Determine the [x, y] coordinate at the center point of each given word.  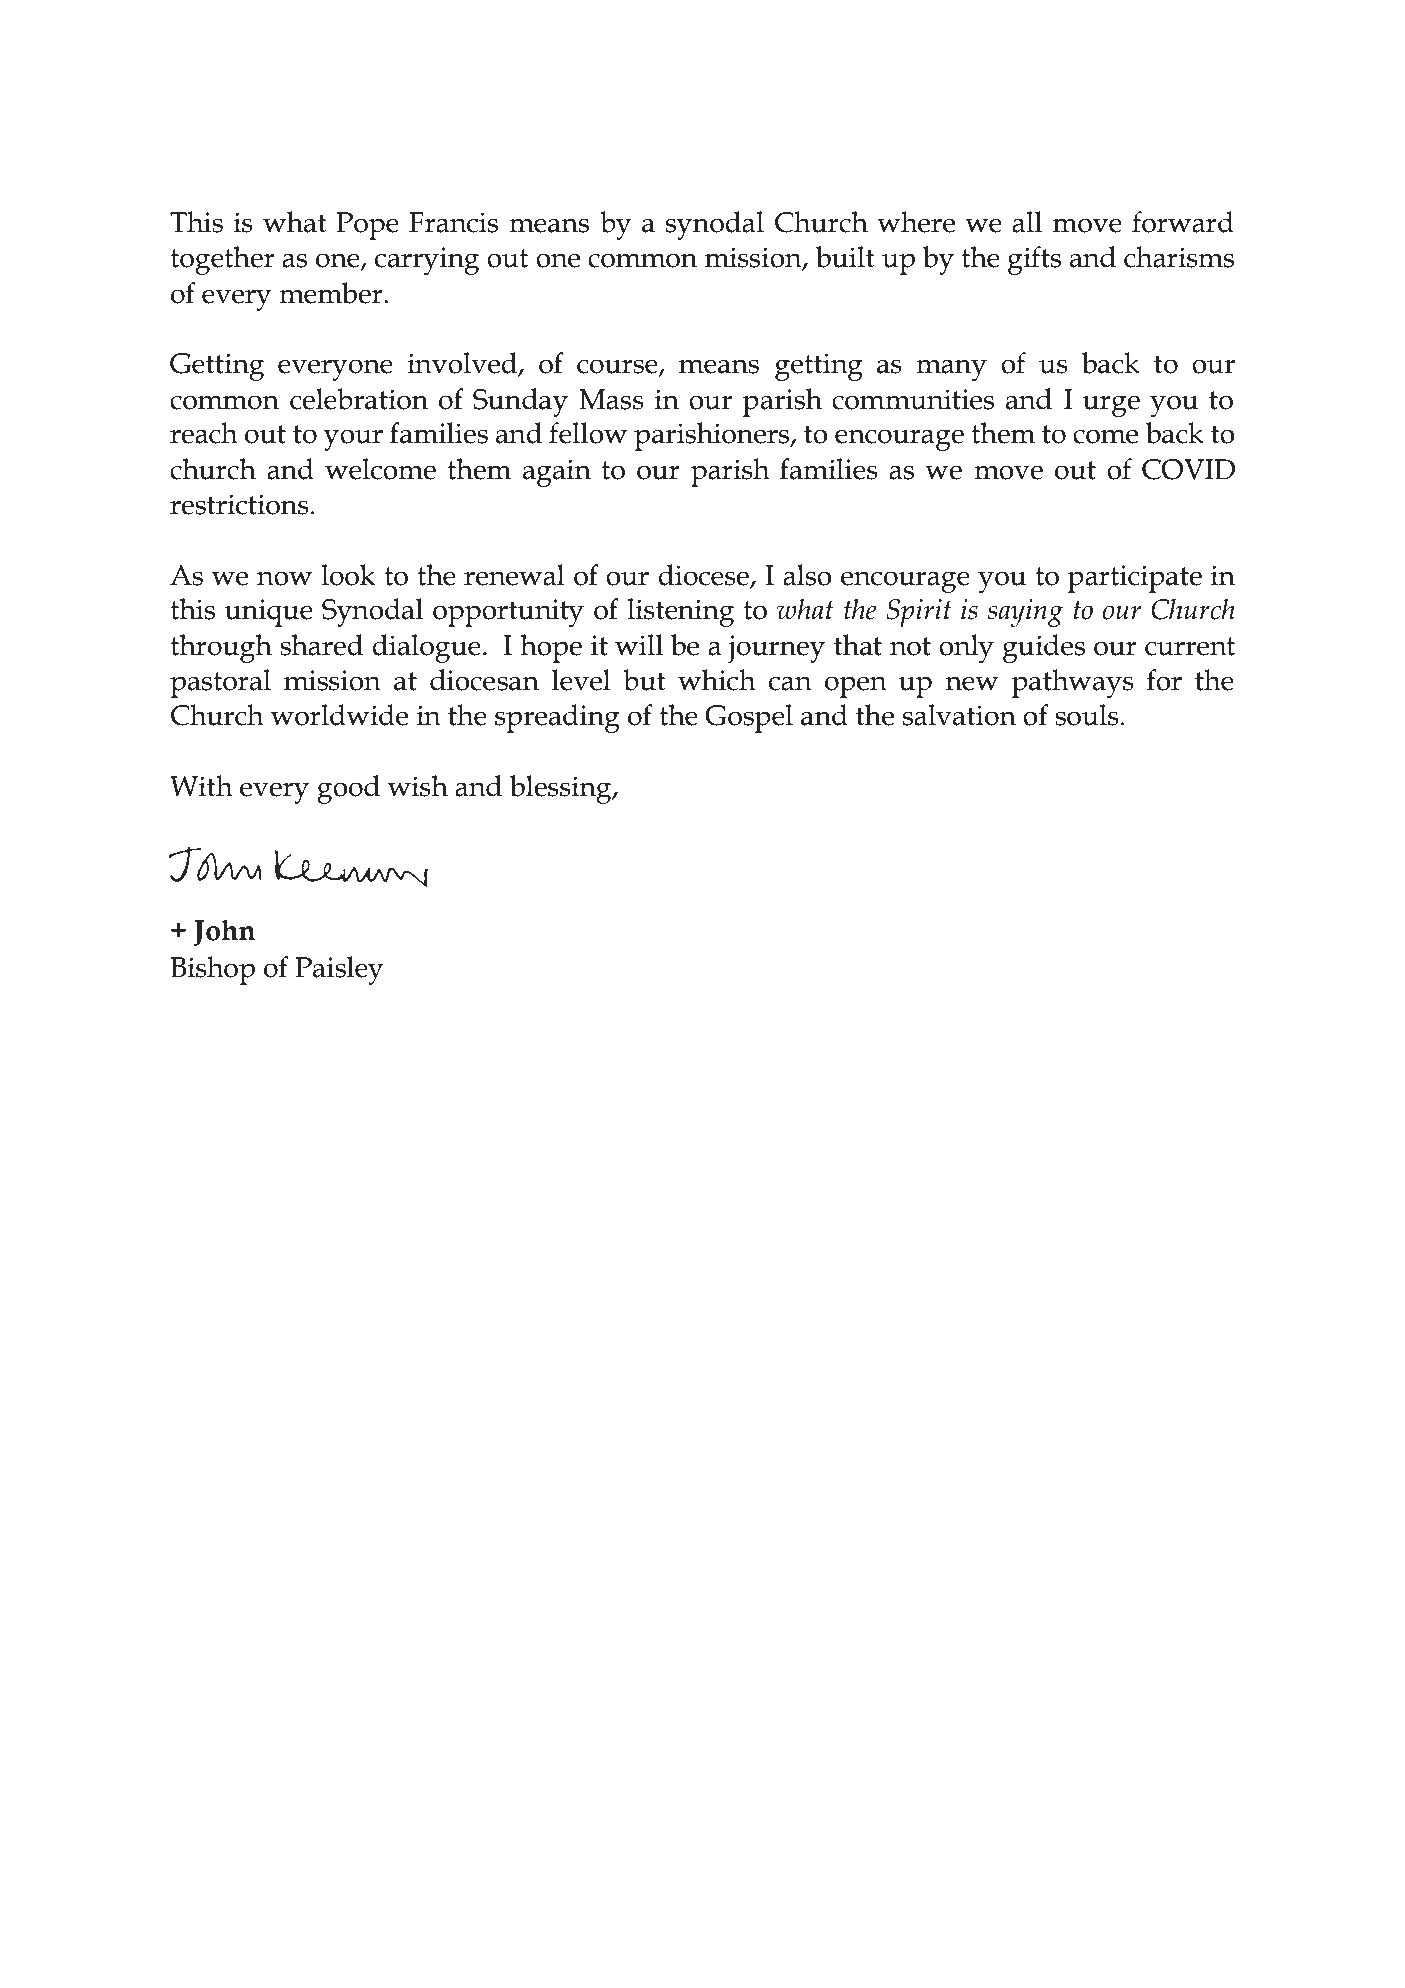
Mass [611, 399]
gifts [1034, 260]
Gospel [749, 718]
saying [1025, 613]
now [284, 578]
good [348, 789]
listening [680, 612]
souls [1087, 715]
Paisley [339, 970]
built [845, 257]
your [353, 440]
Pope [367, 226]
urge [1111, 406]
